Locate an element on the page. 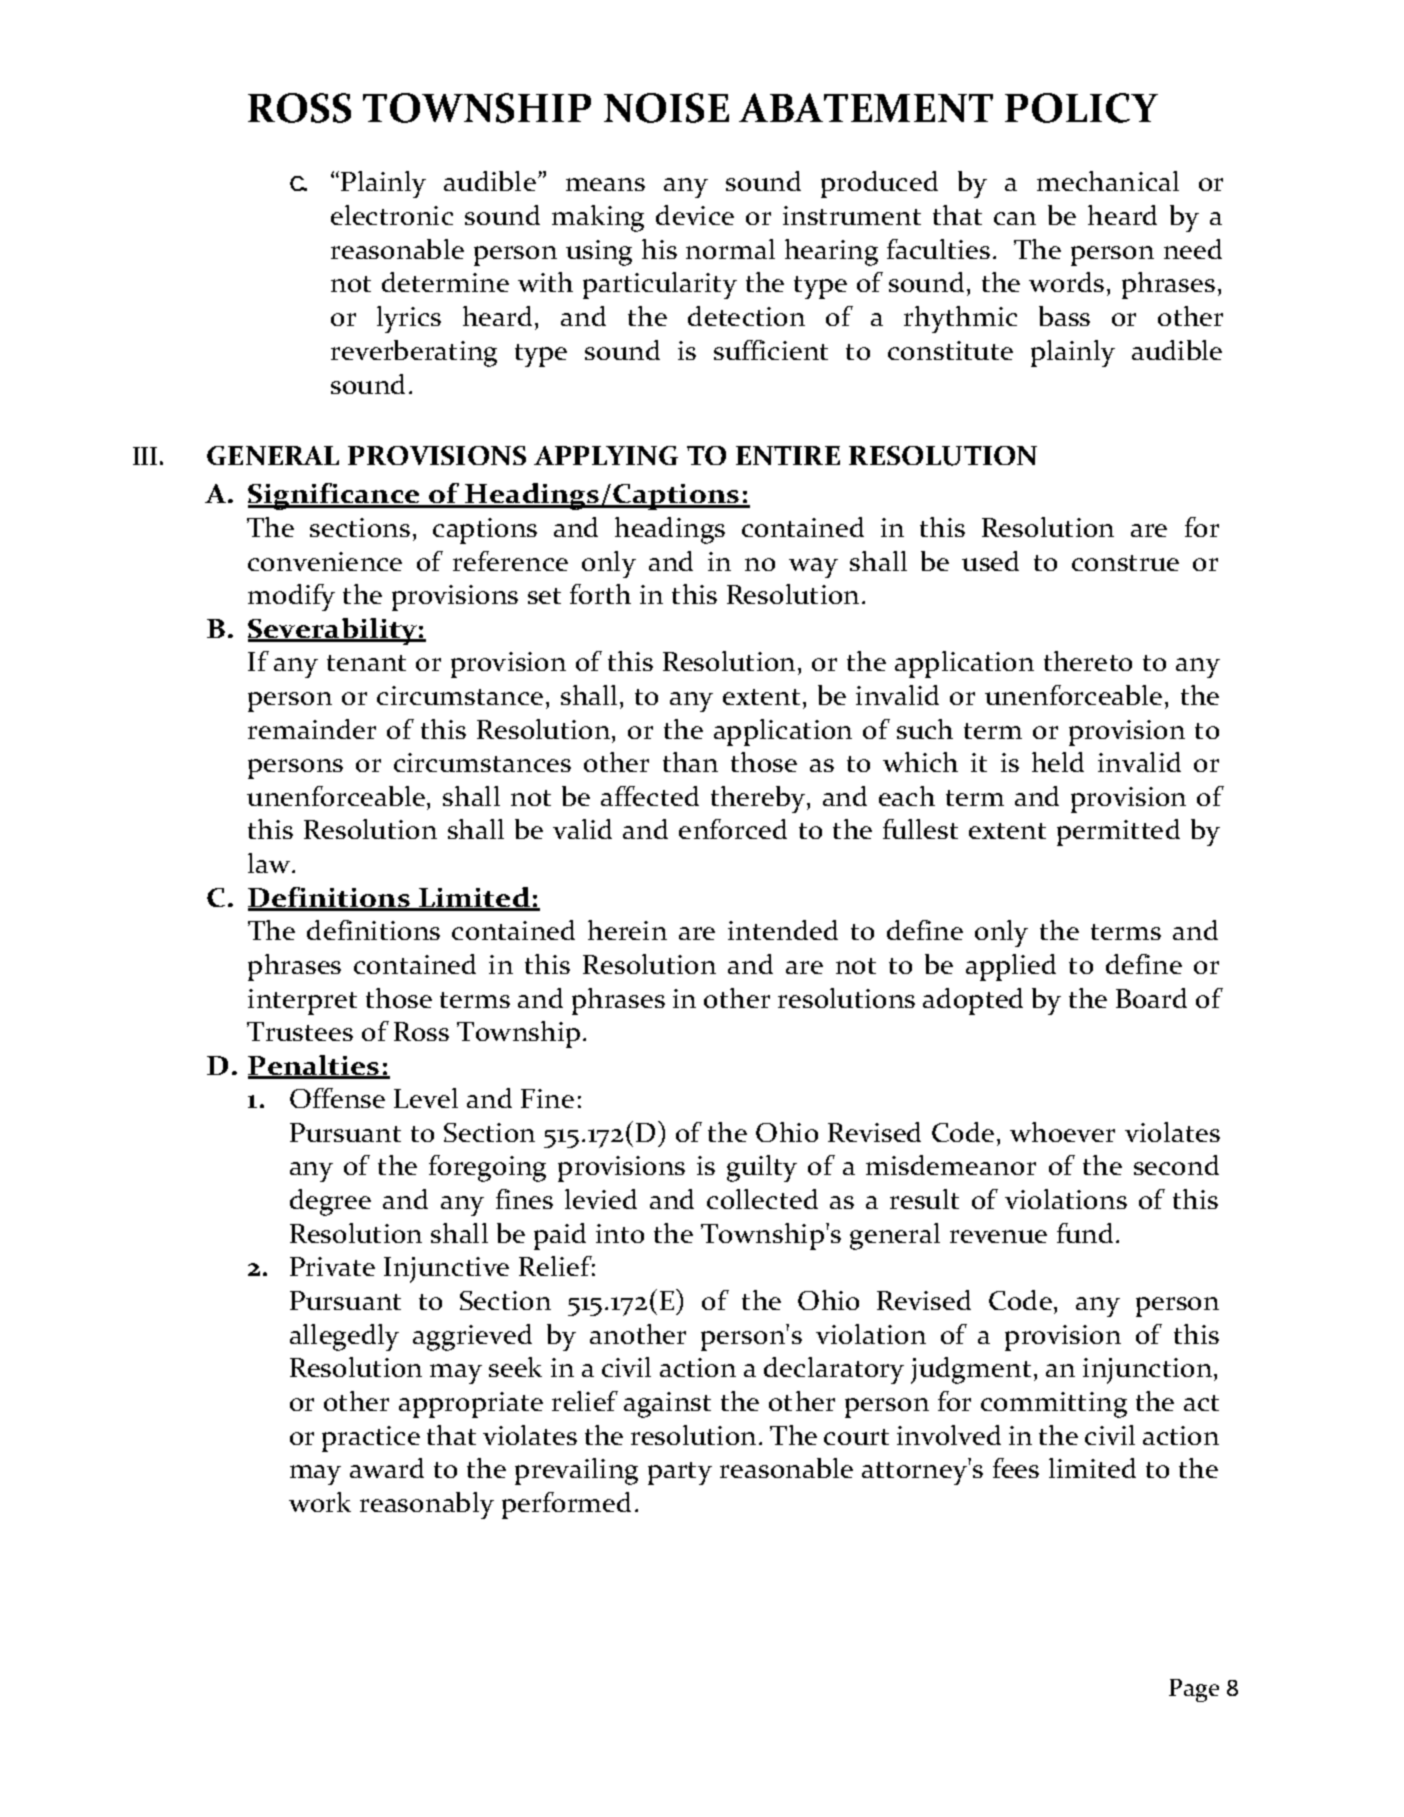  construe is located at coordinates (1125, 563).
